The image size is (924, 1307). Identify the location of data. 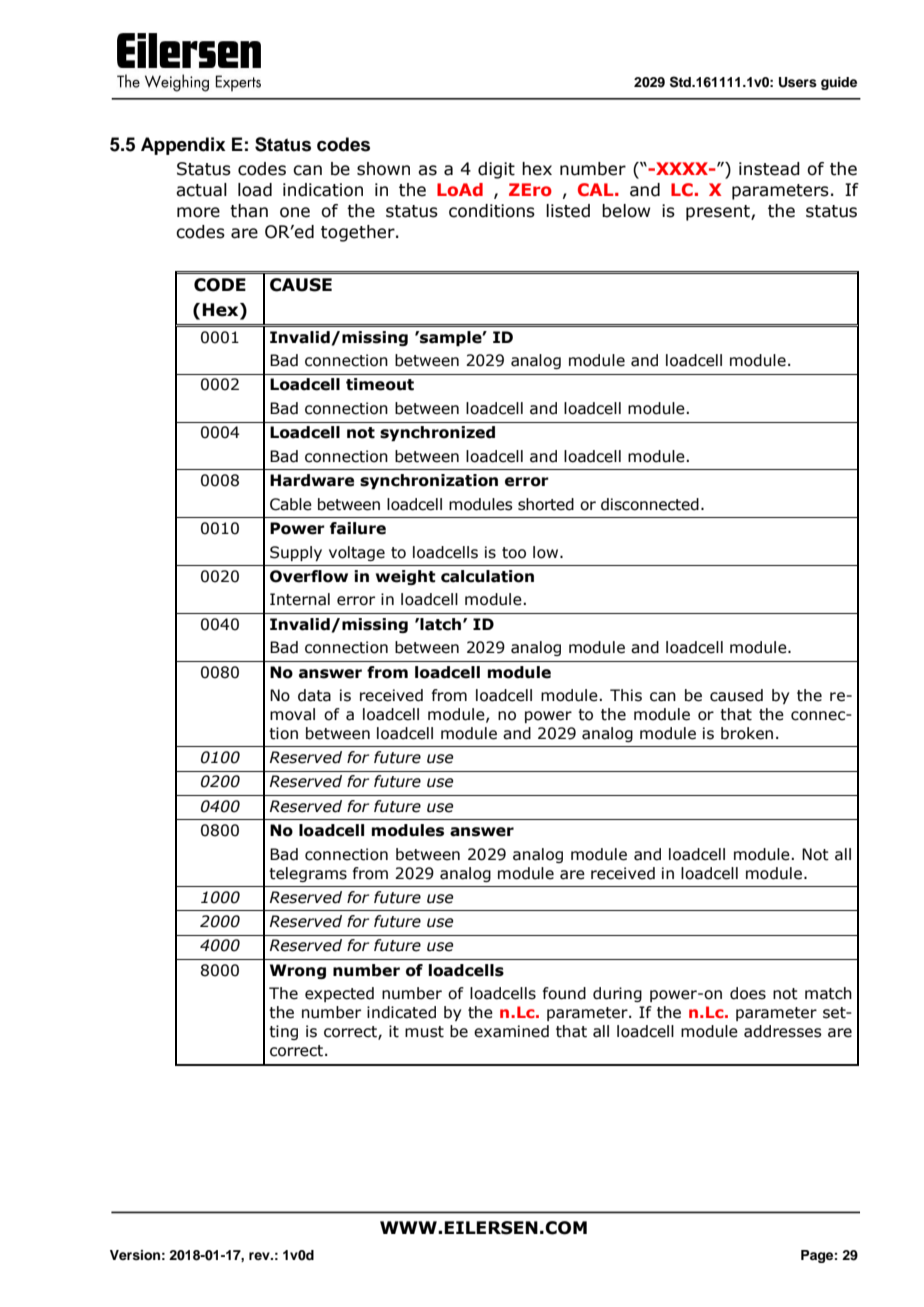
(314, 695).
